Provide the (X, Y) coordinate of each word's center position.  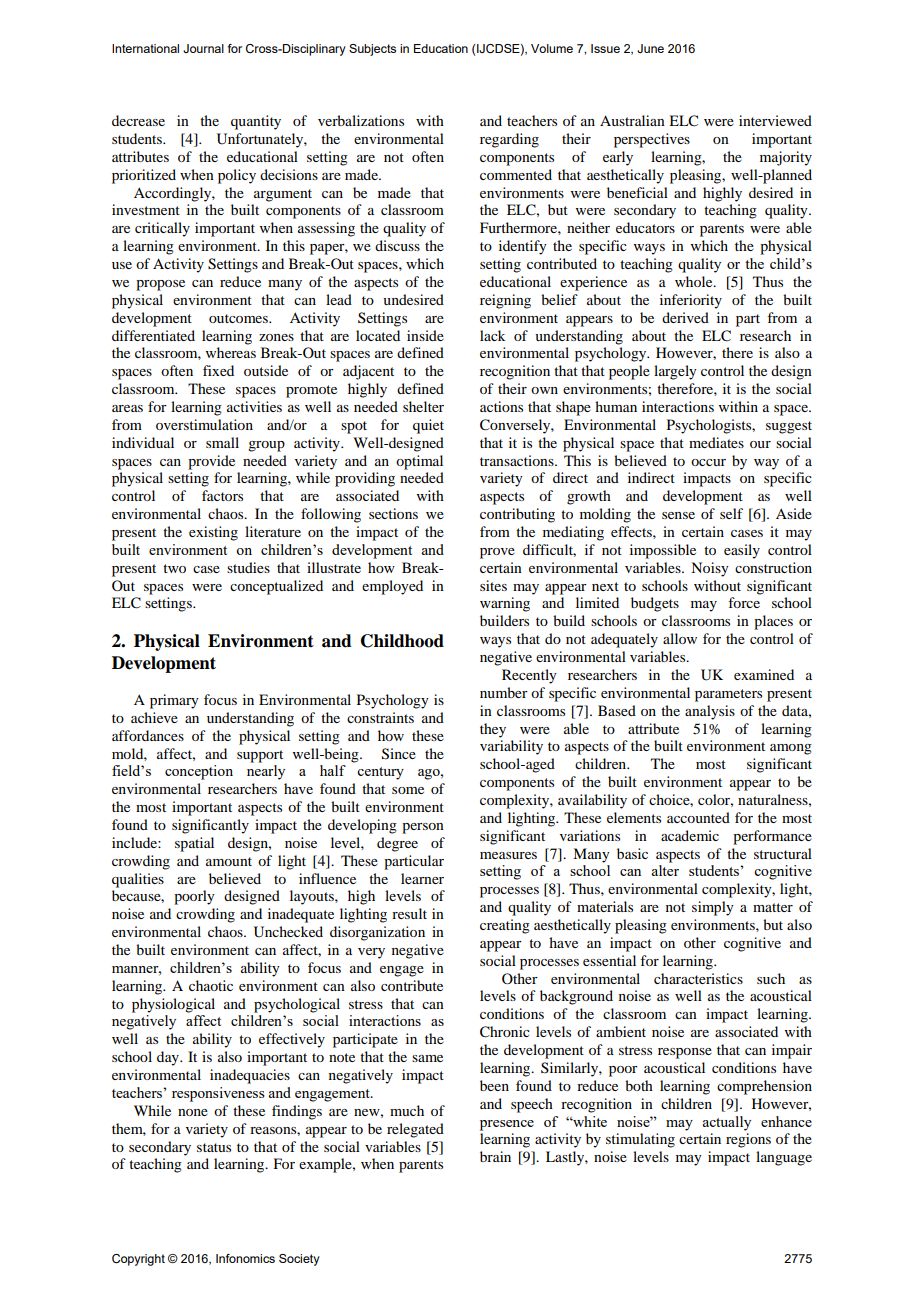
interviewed (775, 120)
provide (211, 462)
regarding (509, 140)
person (423, 828)
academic (690, 835)
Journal (203, 48)
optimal (419, 462)
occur (708, 462)
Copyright (138, 1260)
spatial (194, 844)
